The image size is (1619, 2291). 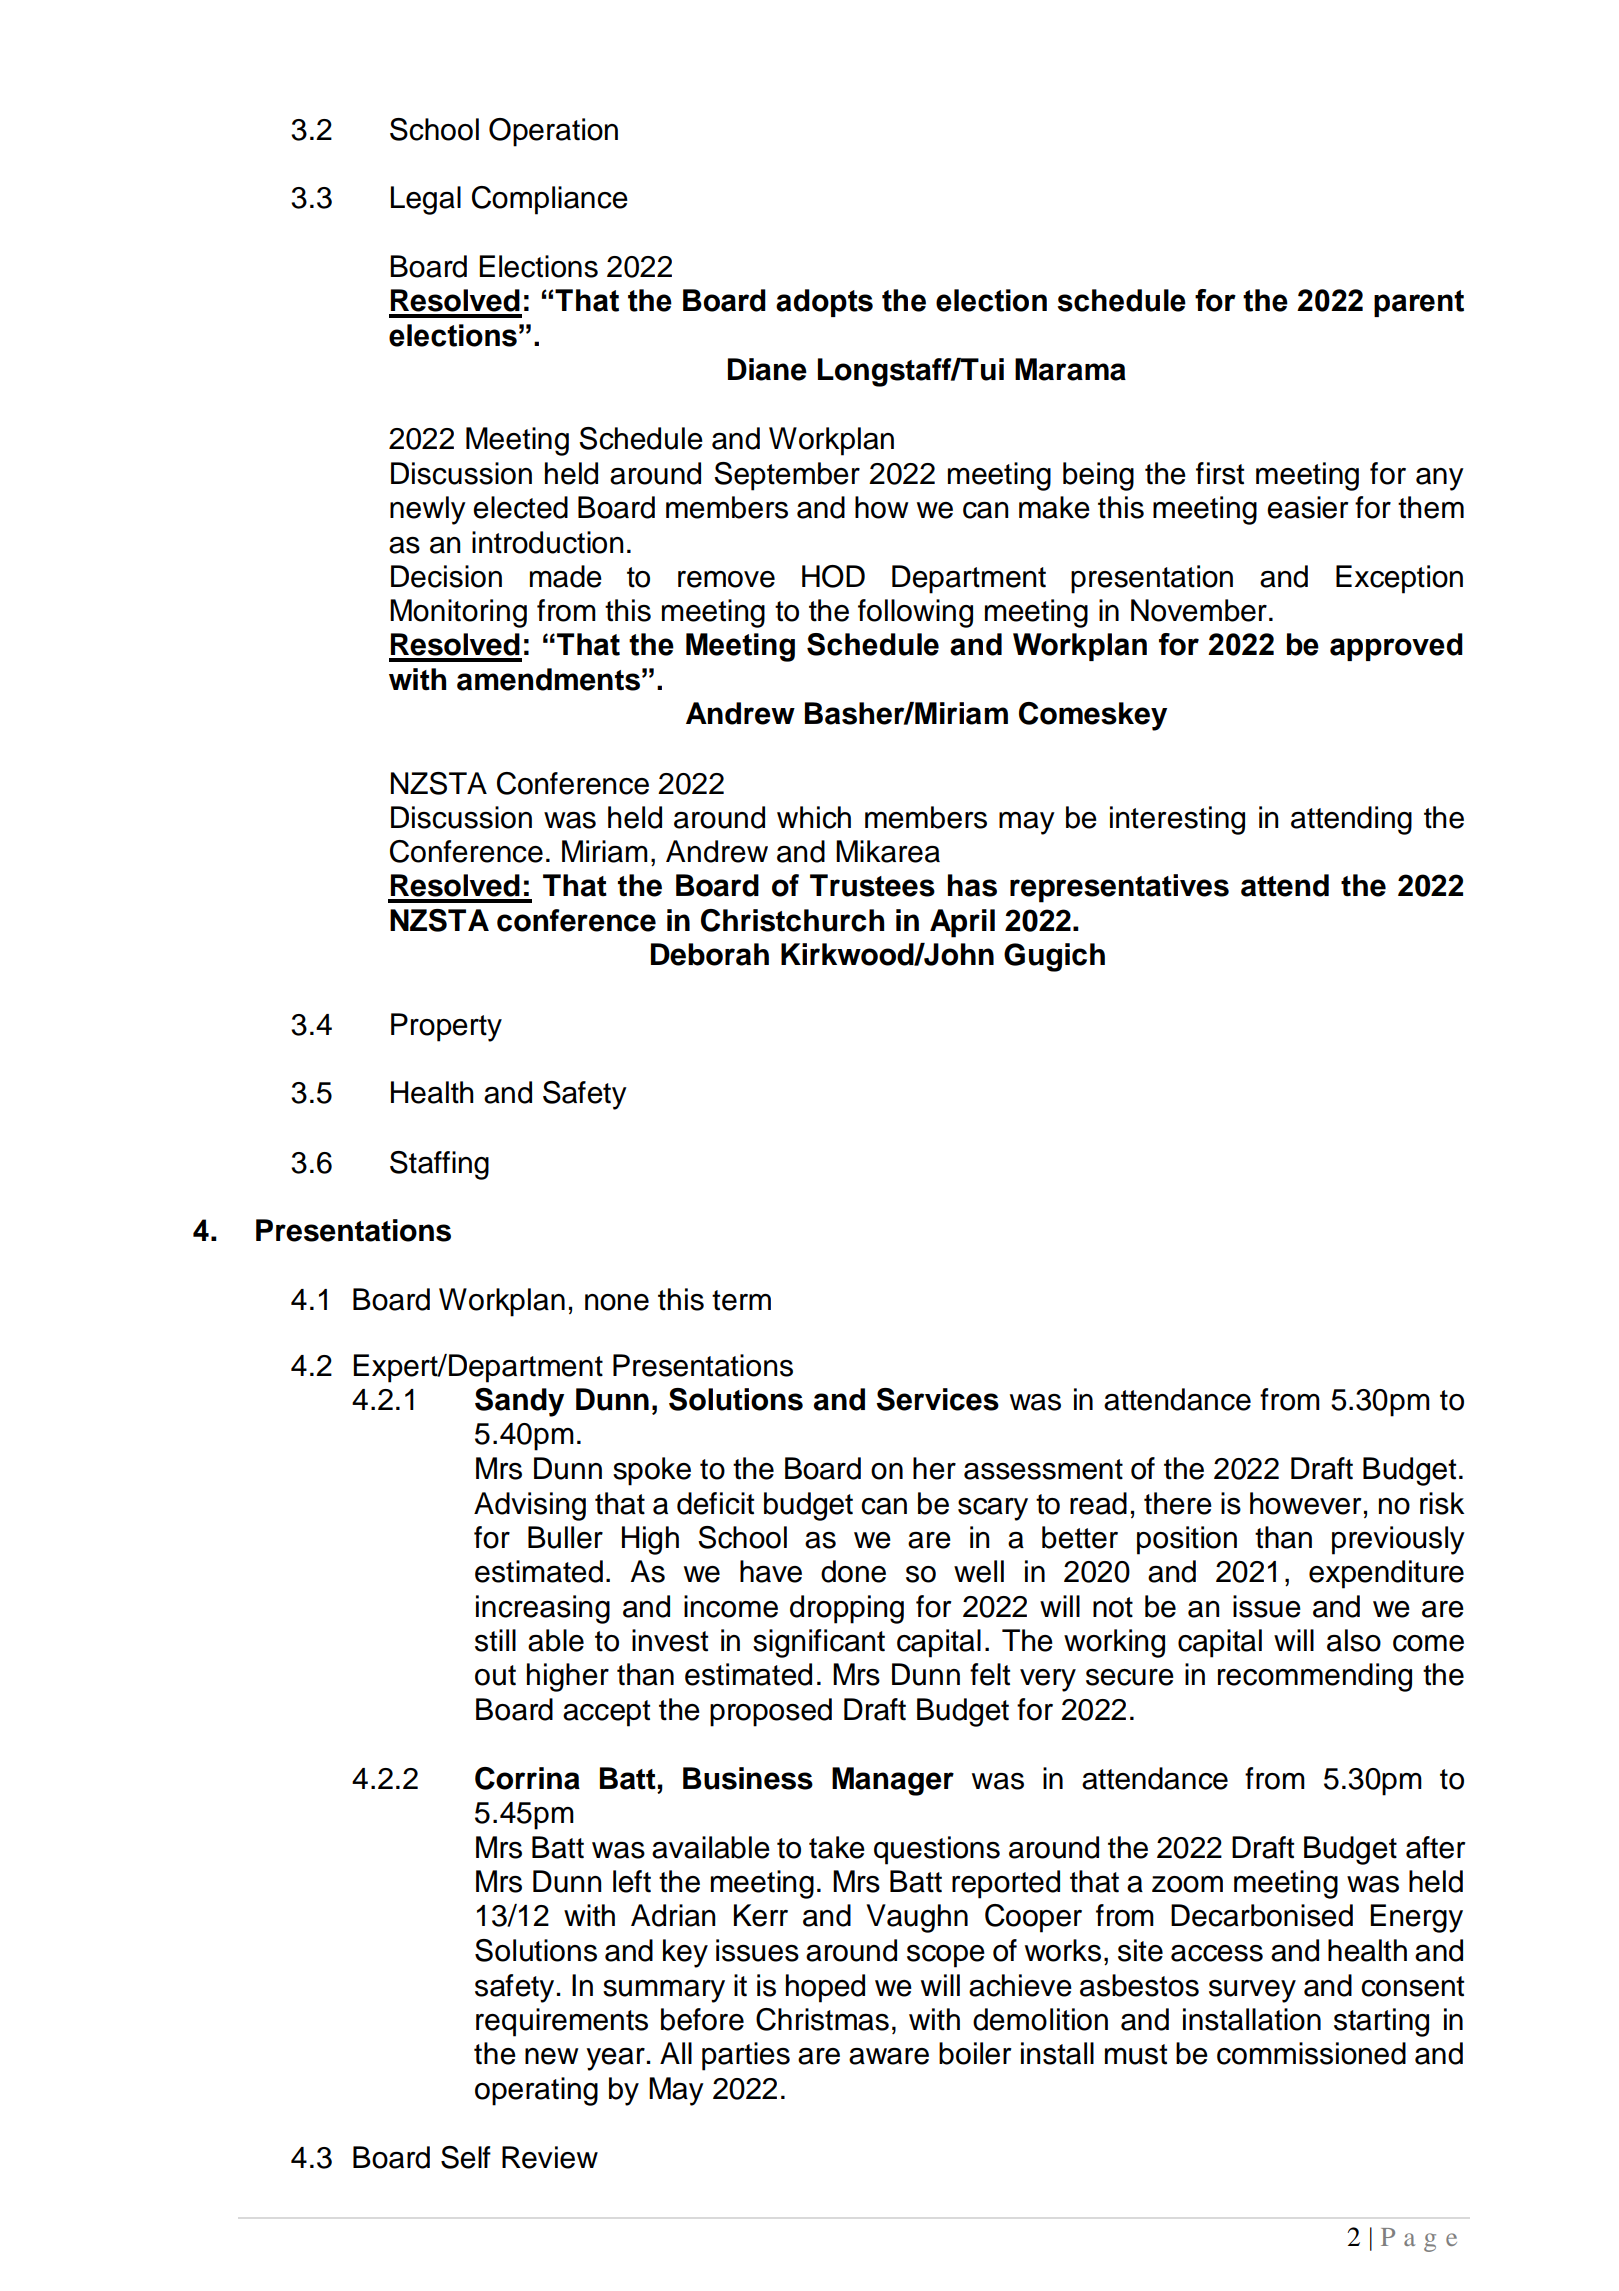 What do you see at coordinates (543, 1609) in the screenshot?
I see `increasing` at bounding box center [543, 1609].
